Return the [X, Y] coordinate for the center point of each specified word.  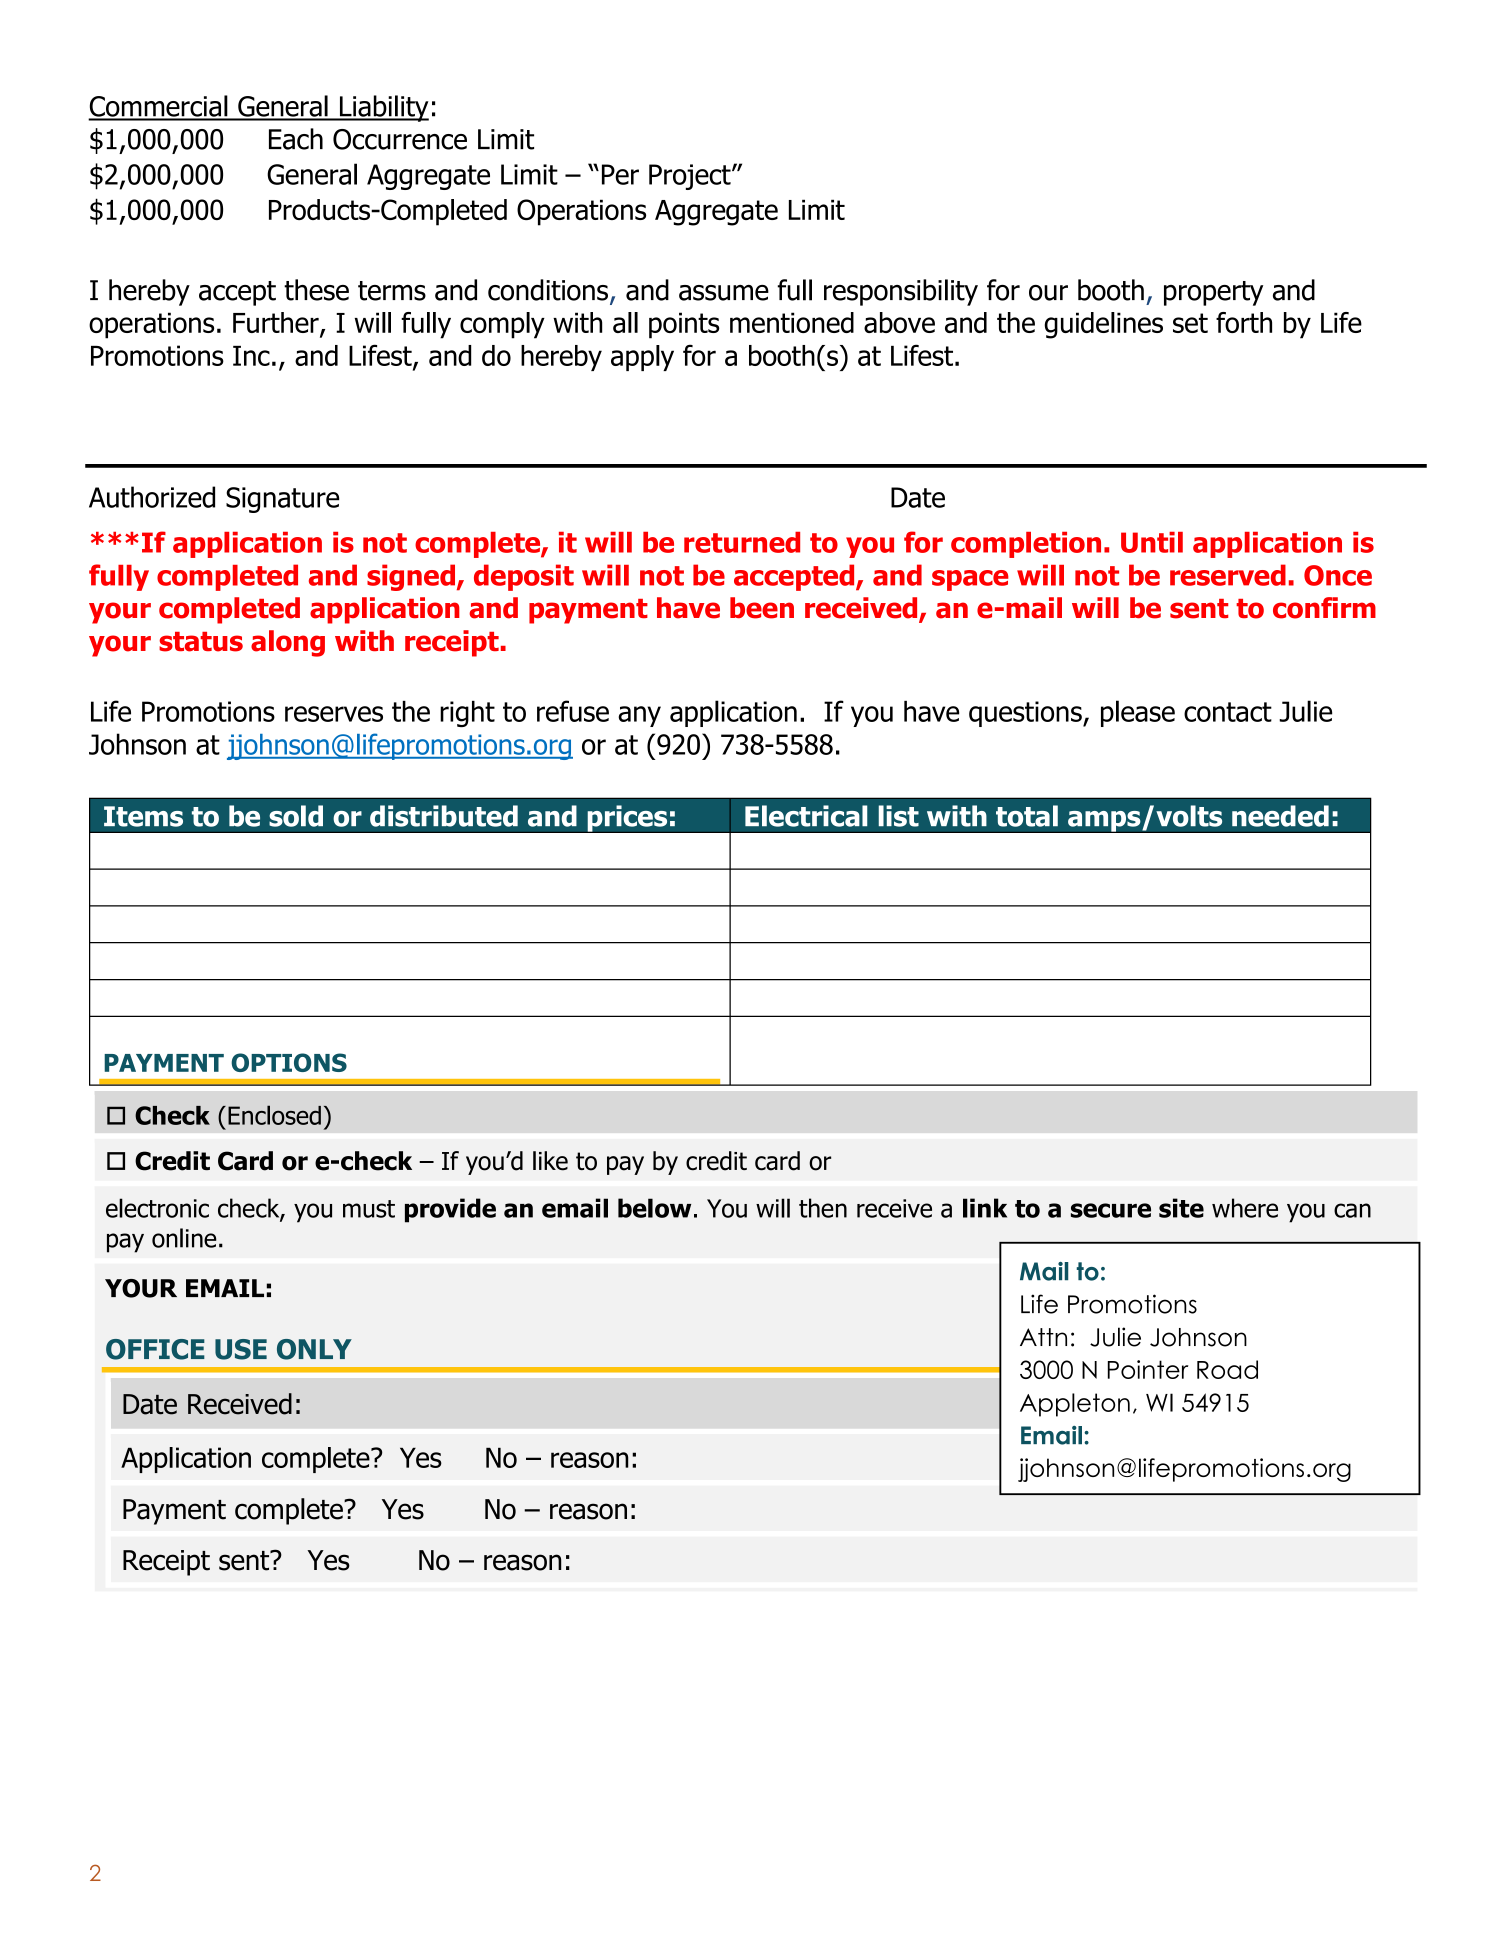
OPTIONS [289, 1062]
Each [296, 139]
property [1213, 293]
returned [742, 542]
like [550, 1161]
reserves [334, 714]
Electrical [806, 816]
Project [691, 177]
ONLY [314, 1349]
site [1181, 1208]
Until [1152, 542]
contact [1228, 712]
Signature [282, 500]
